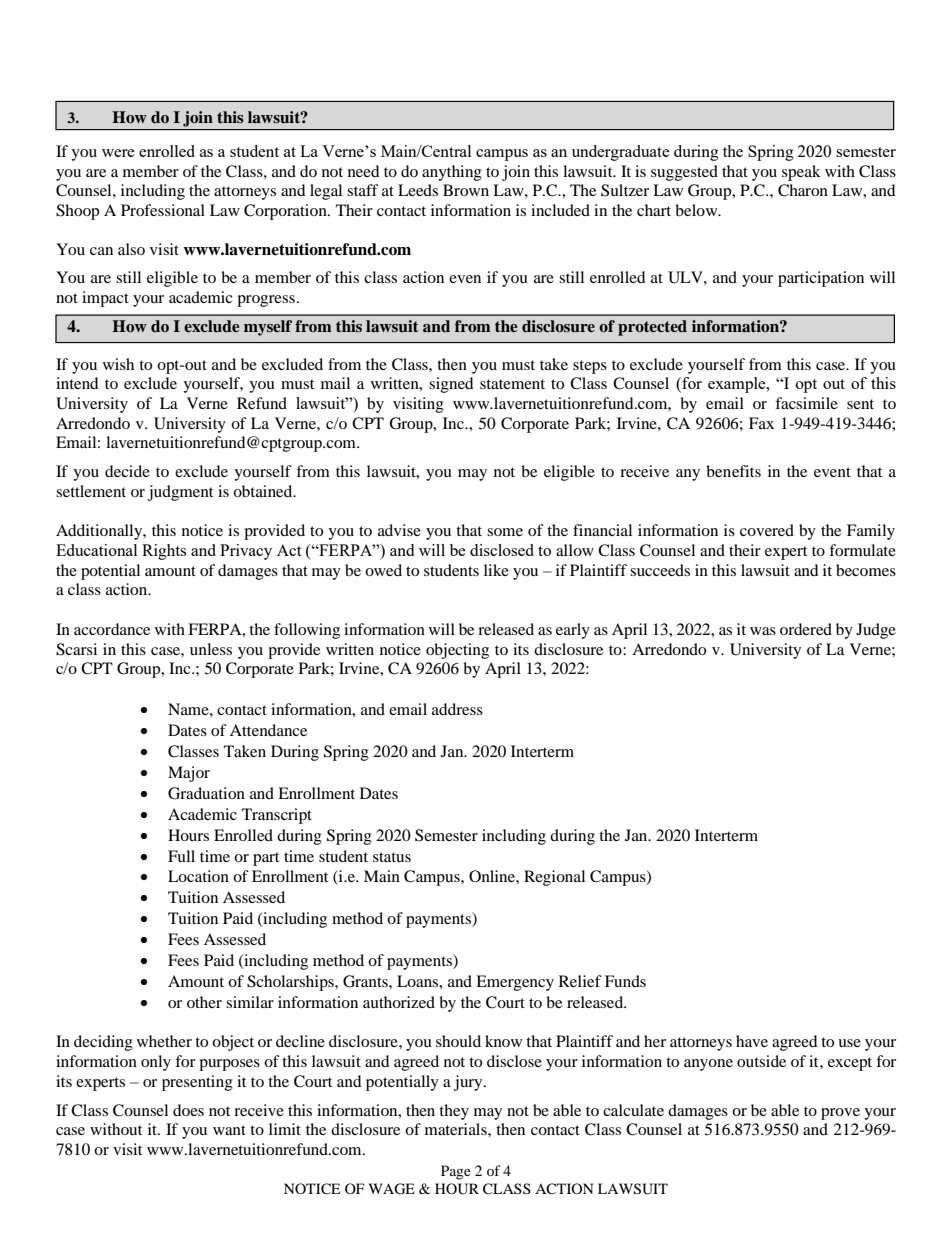  What do you see at coordinates (763, 631) in the screenshot?
I see `was` at bounding box center [763, 631].
